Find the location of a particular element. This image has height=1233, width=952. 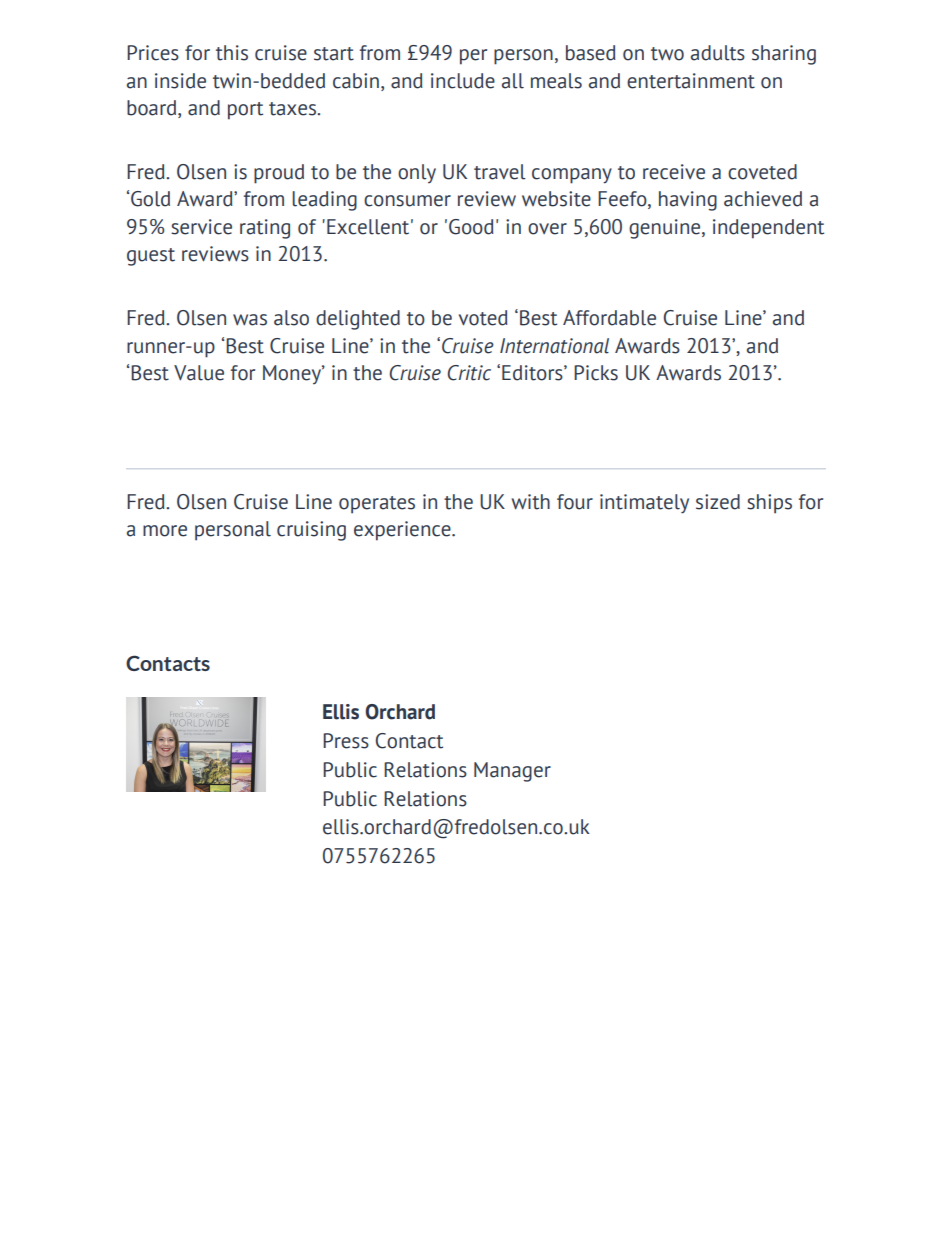

more is located at coordinates (165, 531).
